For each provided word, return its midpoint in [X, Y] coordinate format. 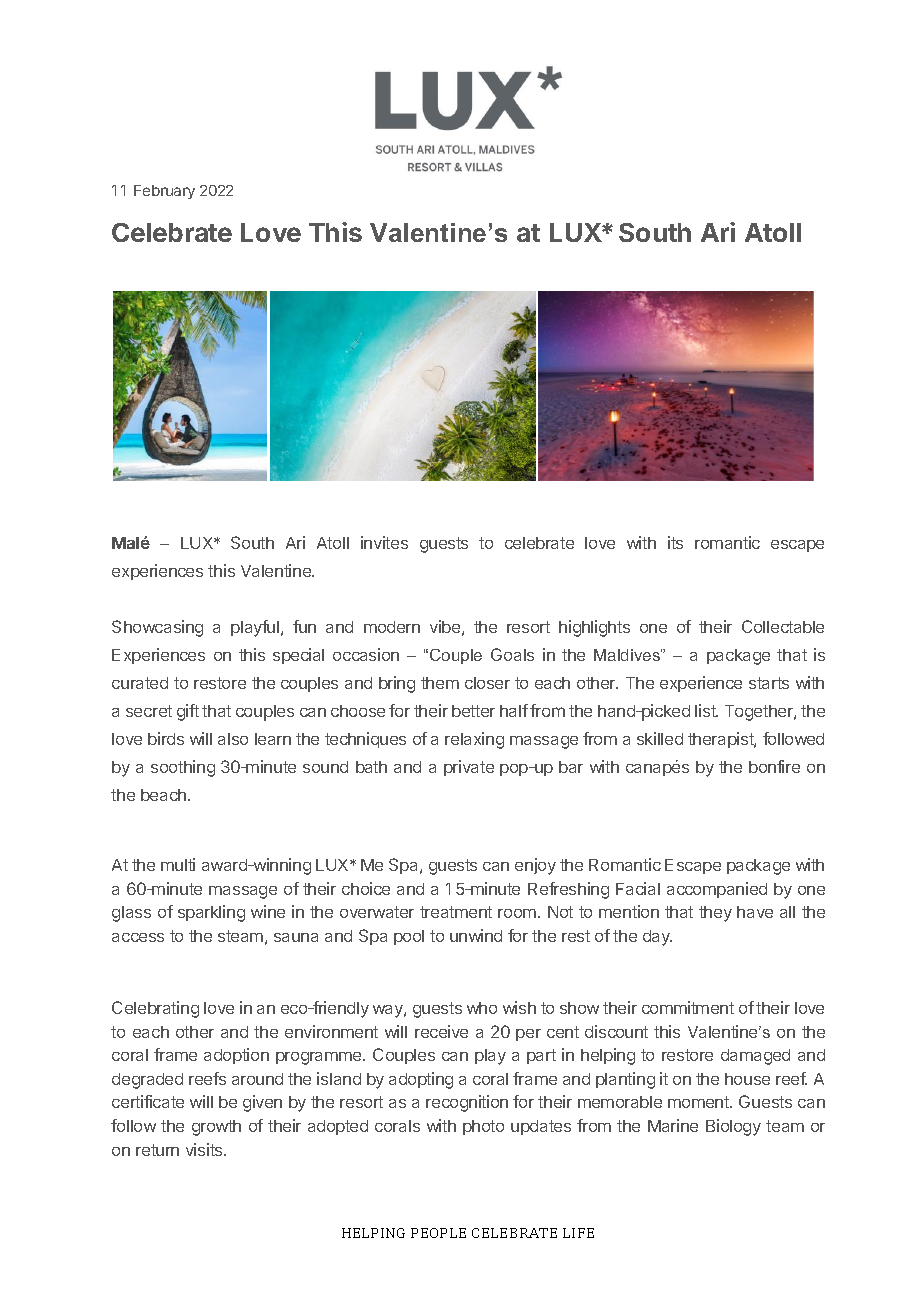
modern [392, 627]
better [473, 711]
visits [205, 1149]
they [715, 914]
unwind [476, 935]
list [706, 710]
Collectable [783, 626]
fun [304, 626]
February [164, 192]
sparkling [211, 913]
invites [384, 542]
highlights [594, 628]
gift [188, 712]
